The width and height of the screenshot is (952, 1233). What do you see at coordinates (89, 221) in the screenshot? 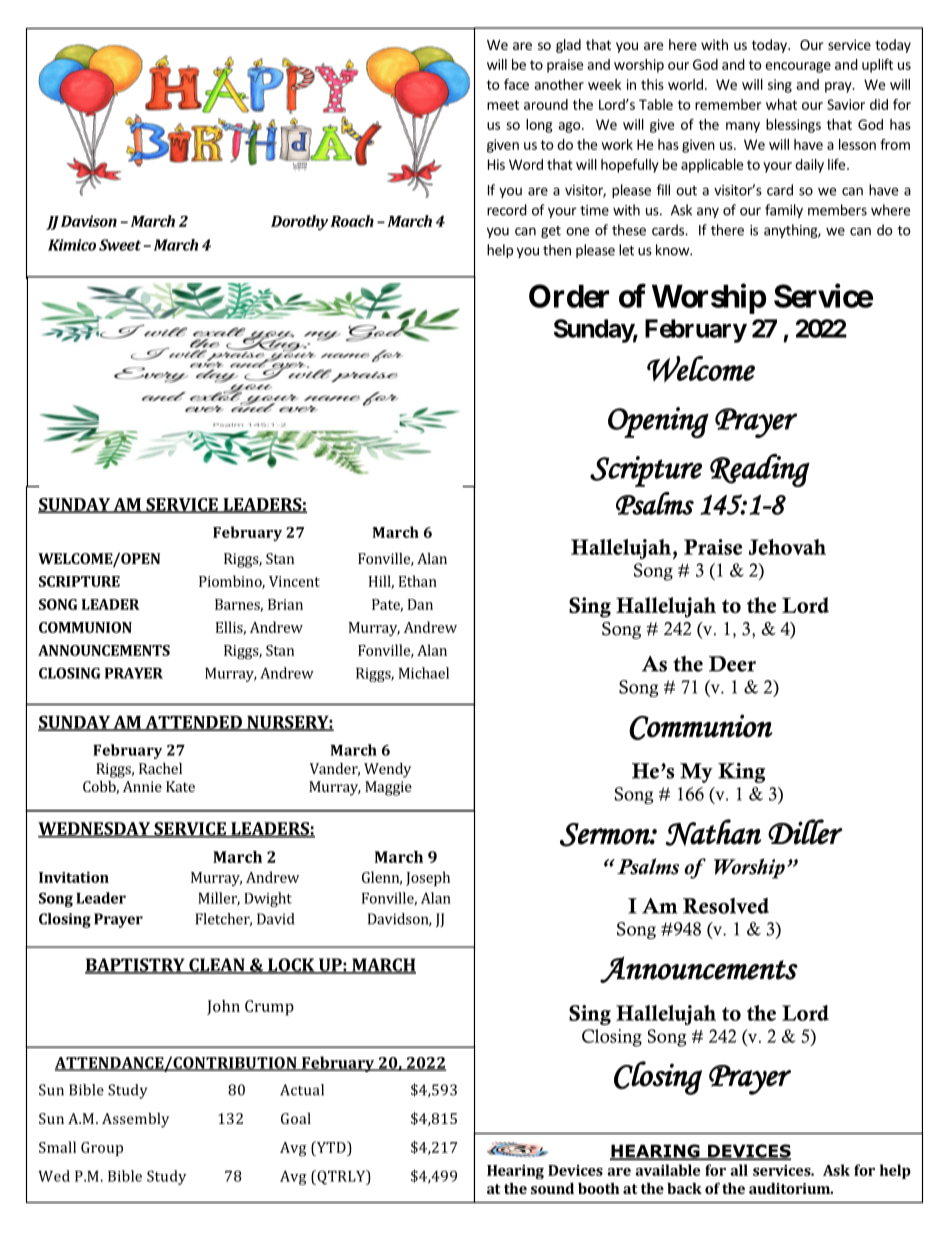
I see `Davison` at bounding box center [89, 221].
